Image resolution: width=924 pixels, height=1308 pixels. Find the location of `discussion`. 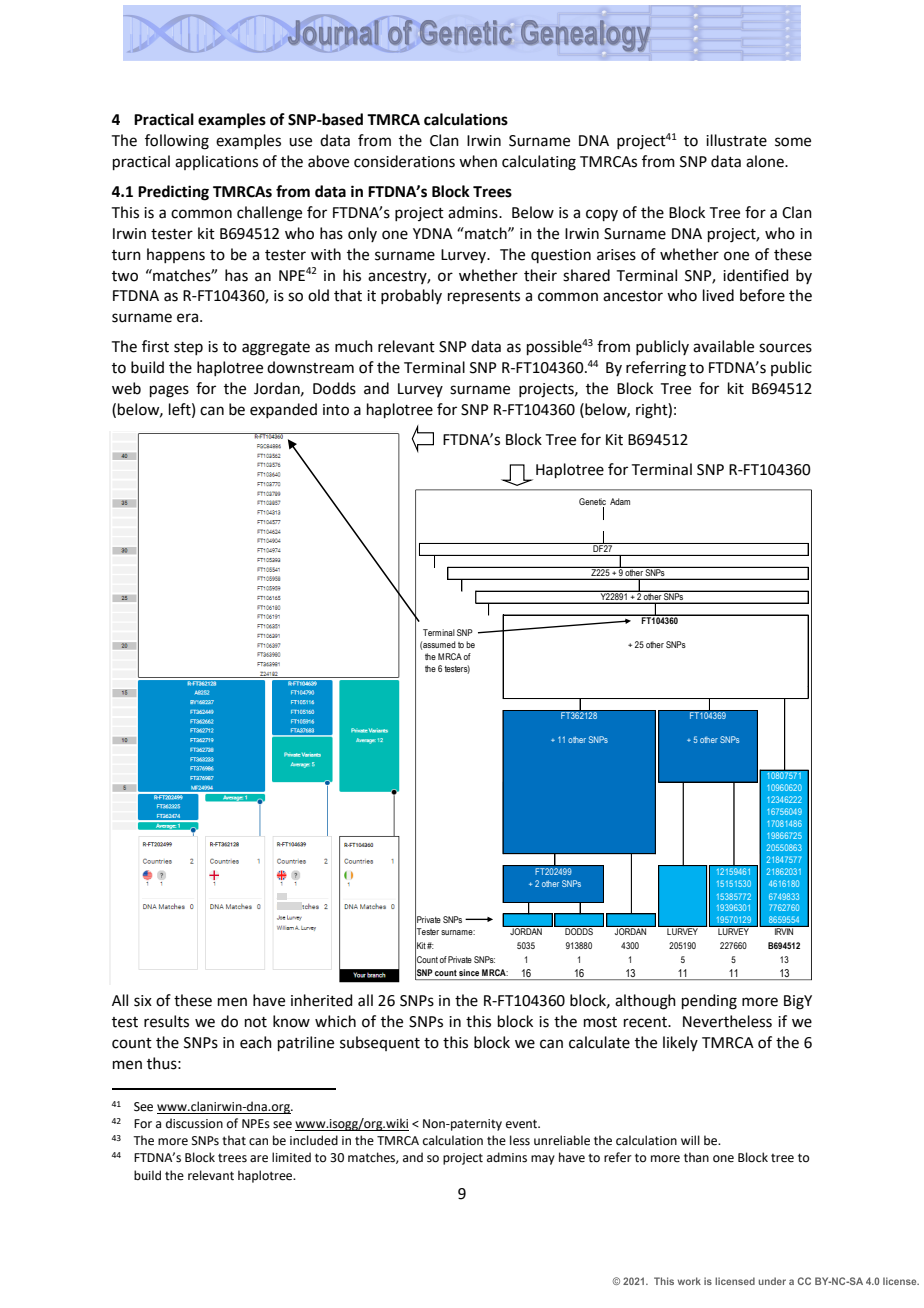

discussion is located at coordinates (194, 1123).
